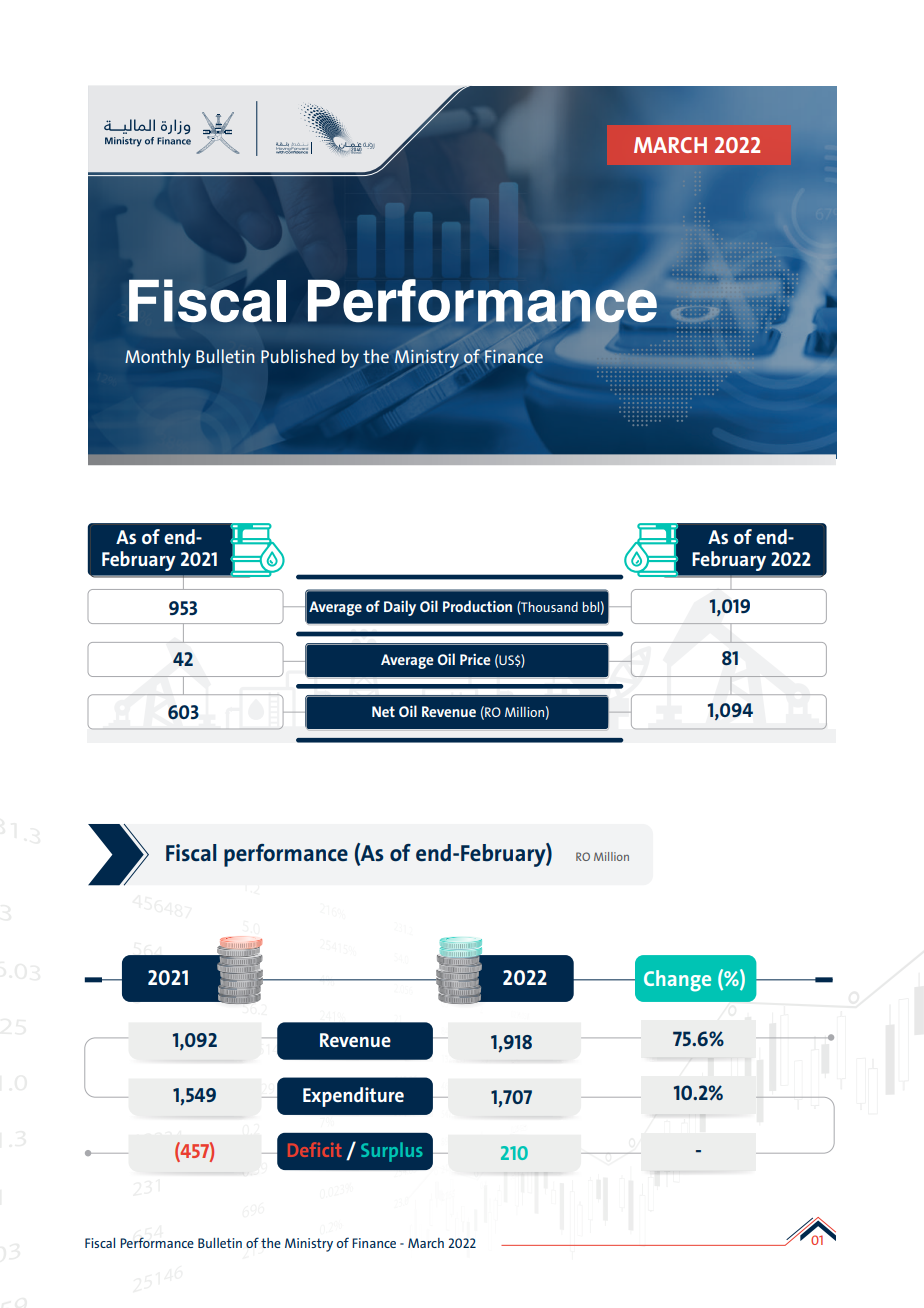 Image resolution: width=924 pixels, height=1308 pixels. Describe the element at coordinates (477, 606) in the page. I see `Production` at that location.
